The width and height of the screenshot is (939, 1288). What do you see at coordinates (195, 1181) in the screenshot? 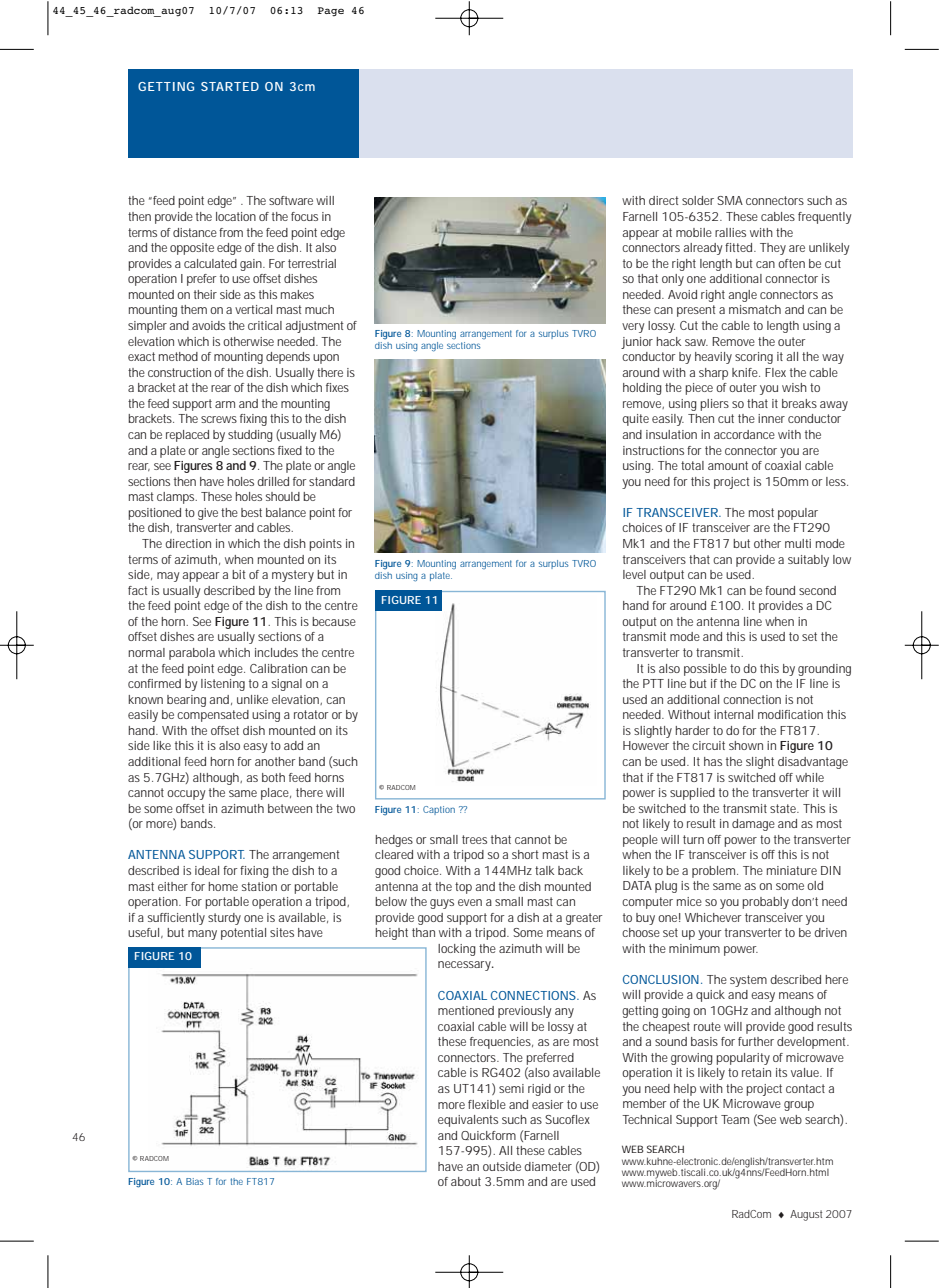
I see `Bias` at bounding box center [195, 1181].
